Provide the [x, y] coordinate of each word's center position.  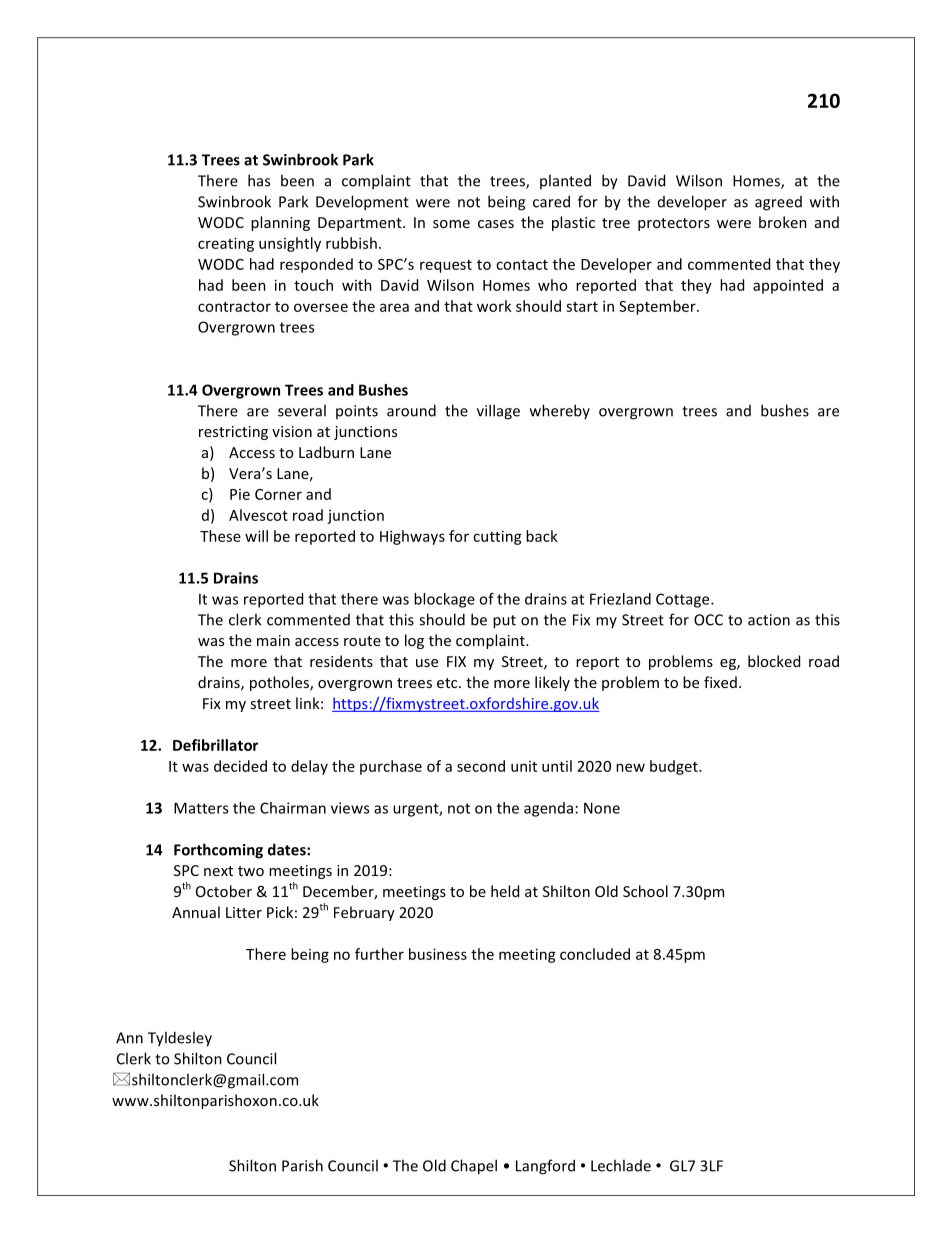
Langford [545, 1167]
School [645, 891]
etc [448, 683]
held [505, 891]
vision [292, 431]
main [273, 640]
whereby [560, 411]
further [379, 954]
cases [496, 224]
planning [280, 223]
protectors [674, 224]
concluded [595, 954]
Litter [244, 912]
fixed [720, 682]
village [498, 412]
